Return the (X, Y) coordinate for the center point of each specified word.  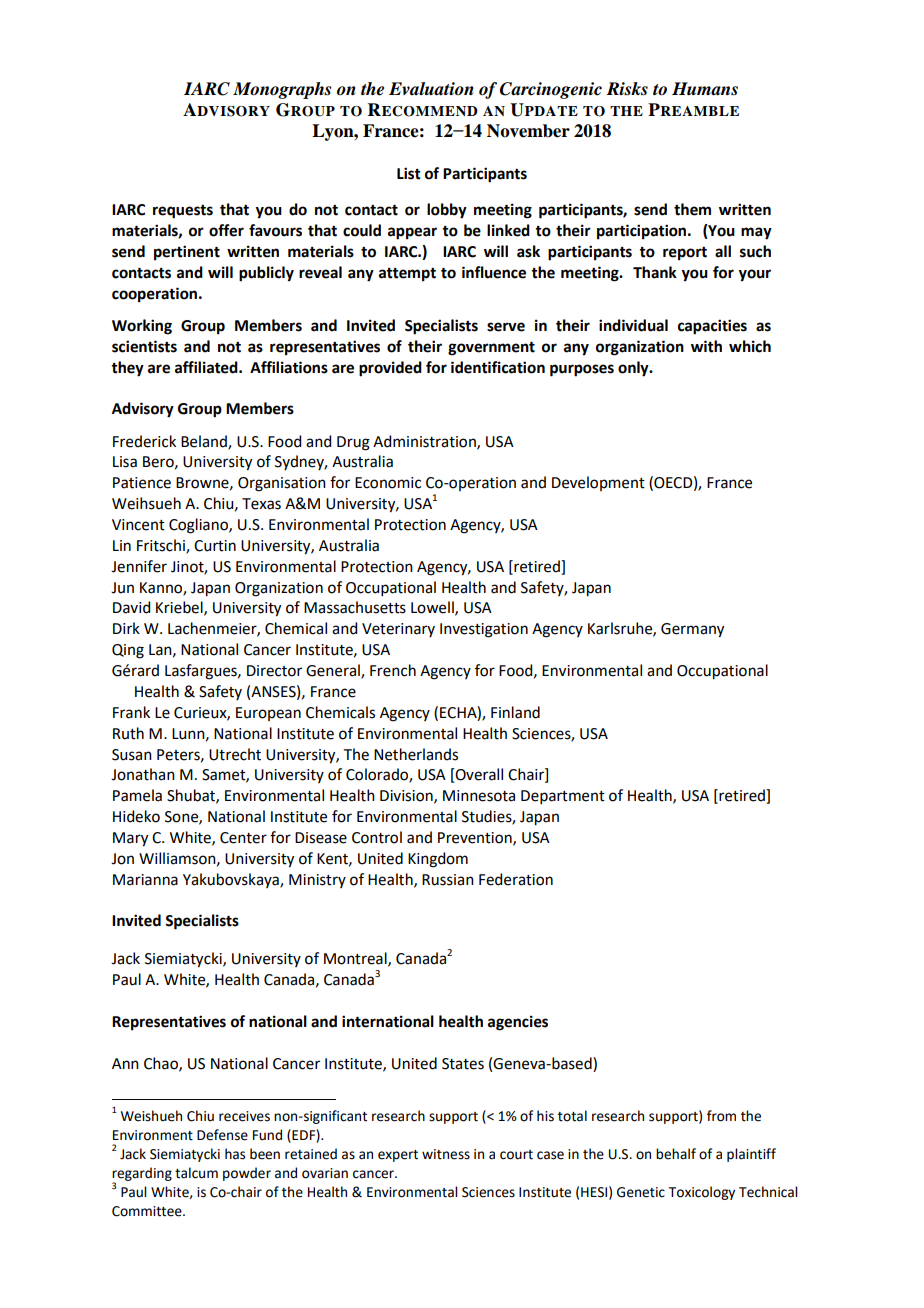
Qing (128, 651)
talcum (196, 1173)
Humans (705, 89)
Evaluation (431, 89)
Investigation (484, 630)
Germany (692, 630)
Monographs (282, 90)
